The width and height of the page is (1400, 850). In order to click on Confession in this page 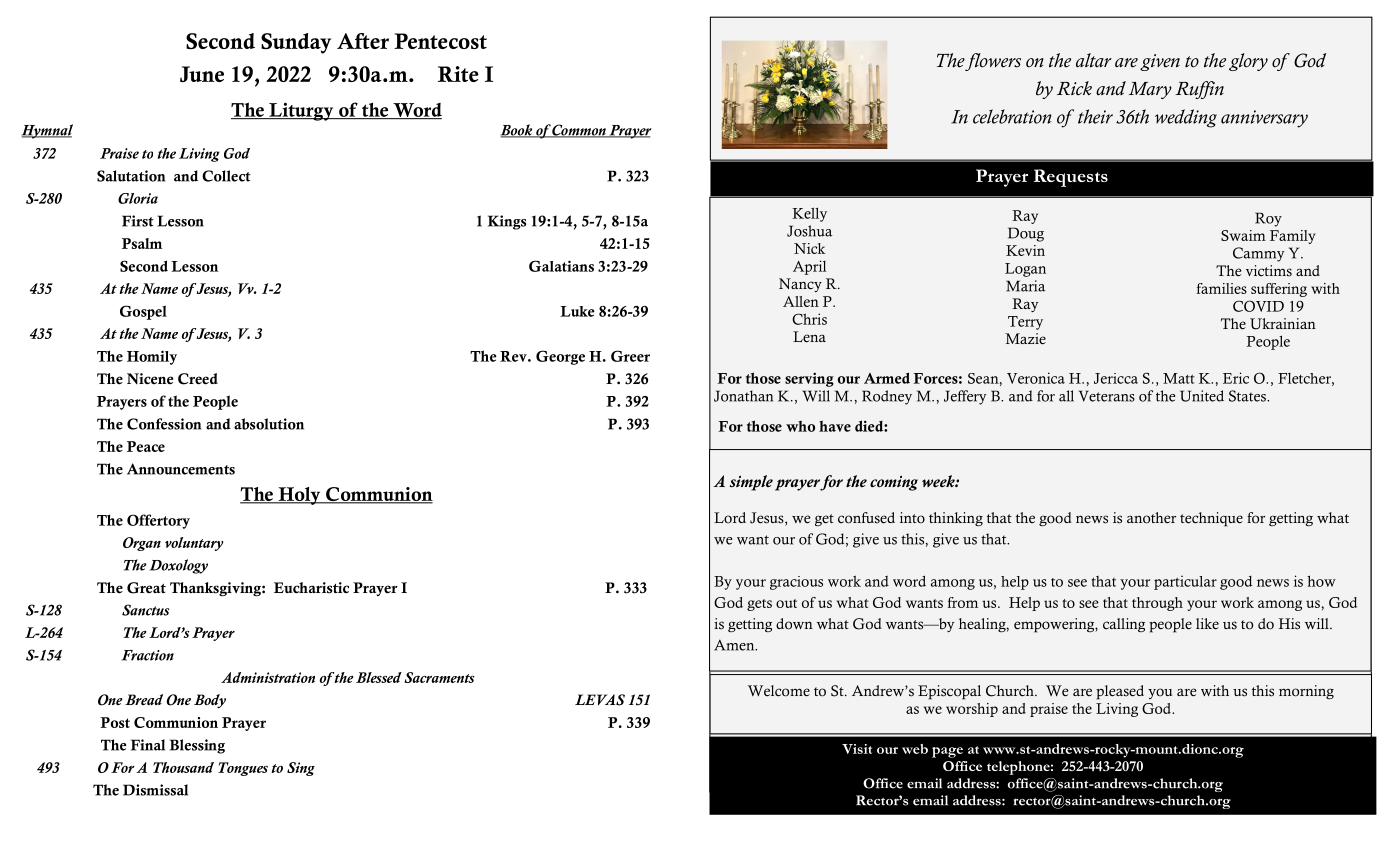, I will do `click(164, 424)`.
